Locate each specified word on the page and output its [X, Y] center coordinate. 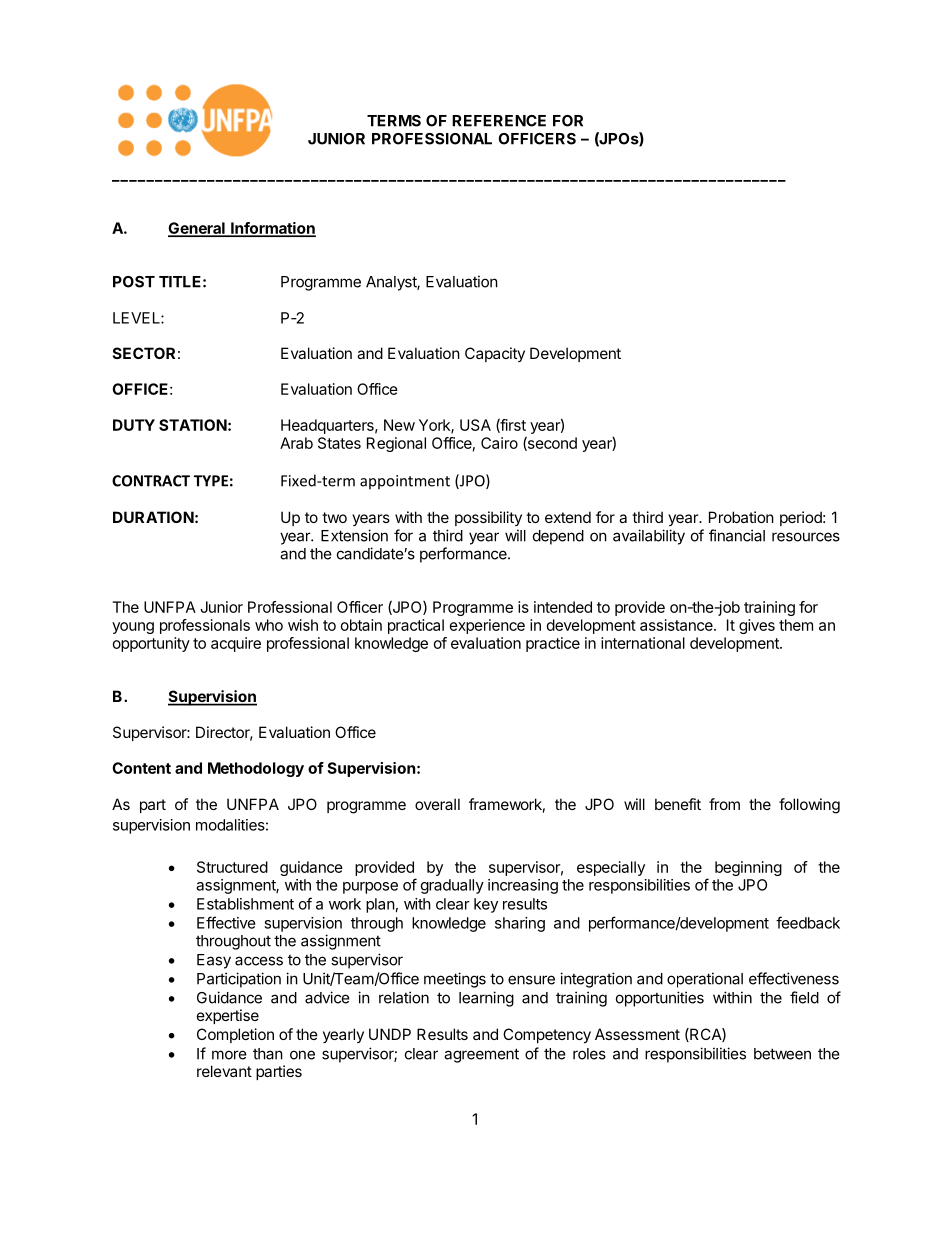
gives [757, 626]
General [197, 229]
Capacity [495, 354]
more [229, 1055]
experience [487, 626]
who [269, 625]
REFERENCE [499, 121]
